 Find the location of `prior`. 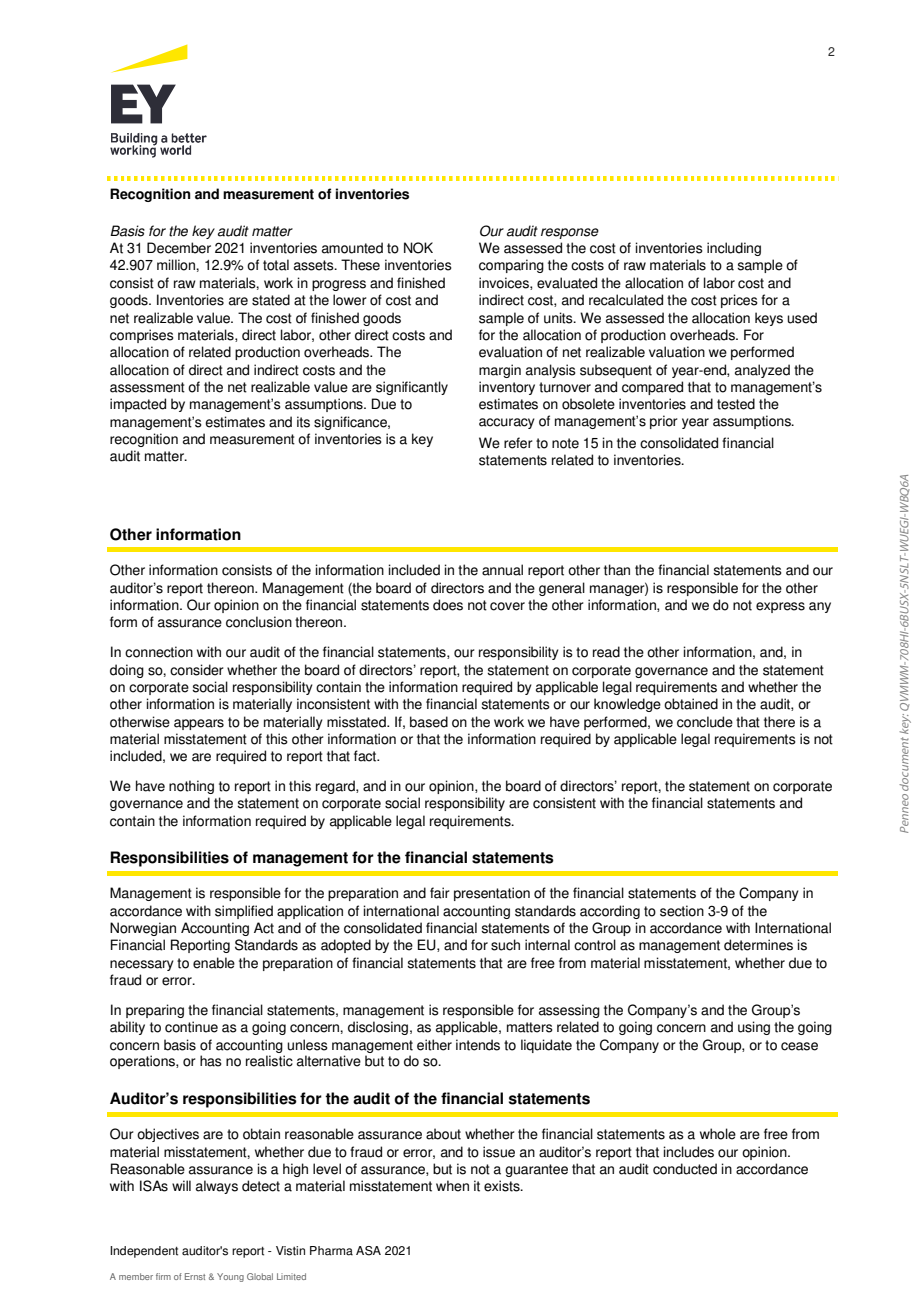

prior is located at coordinates (664, 422).
